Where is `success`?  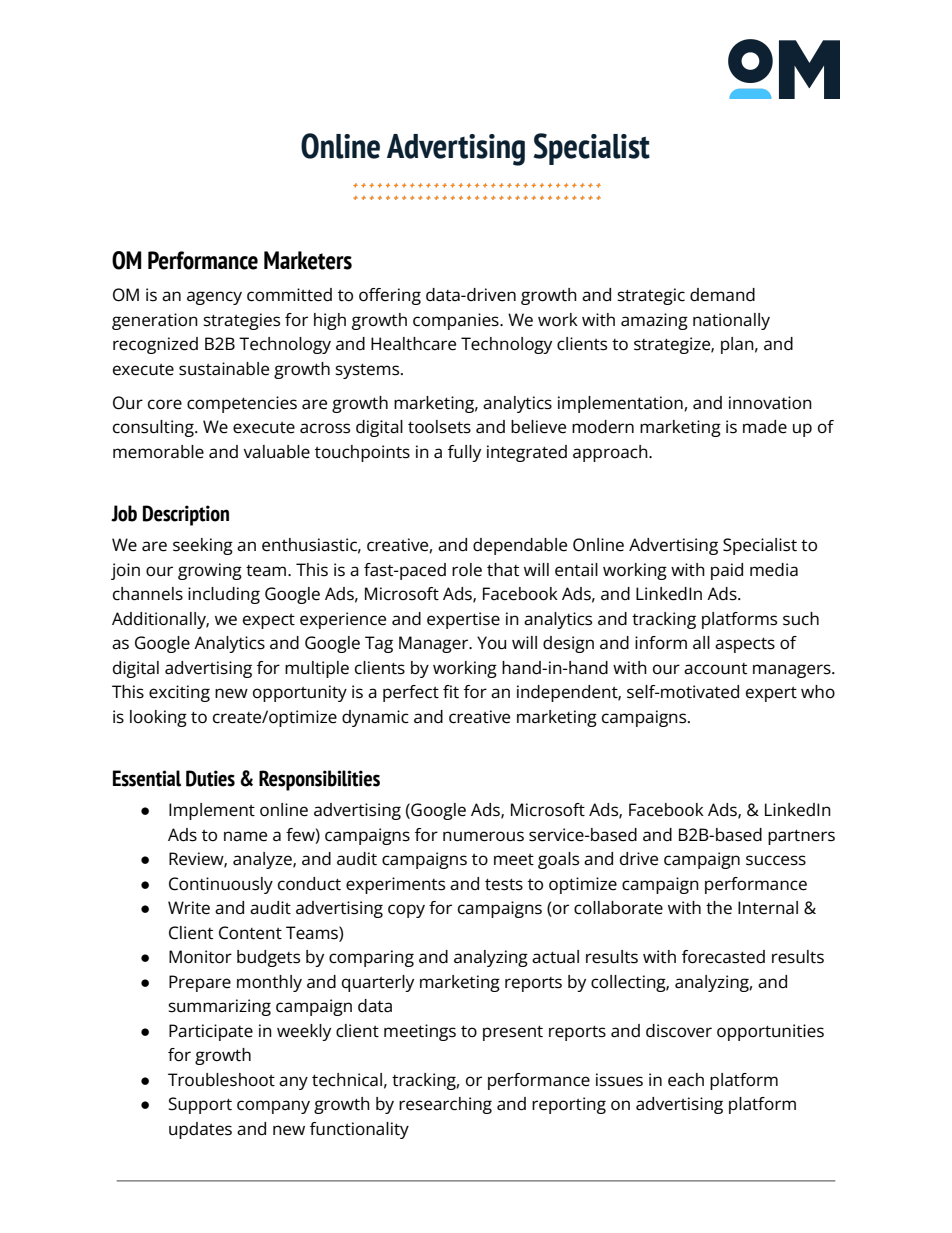 success is located at coordinates (776, 860).
